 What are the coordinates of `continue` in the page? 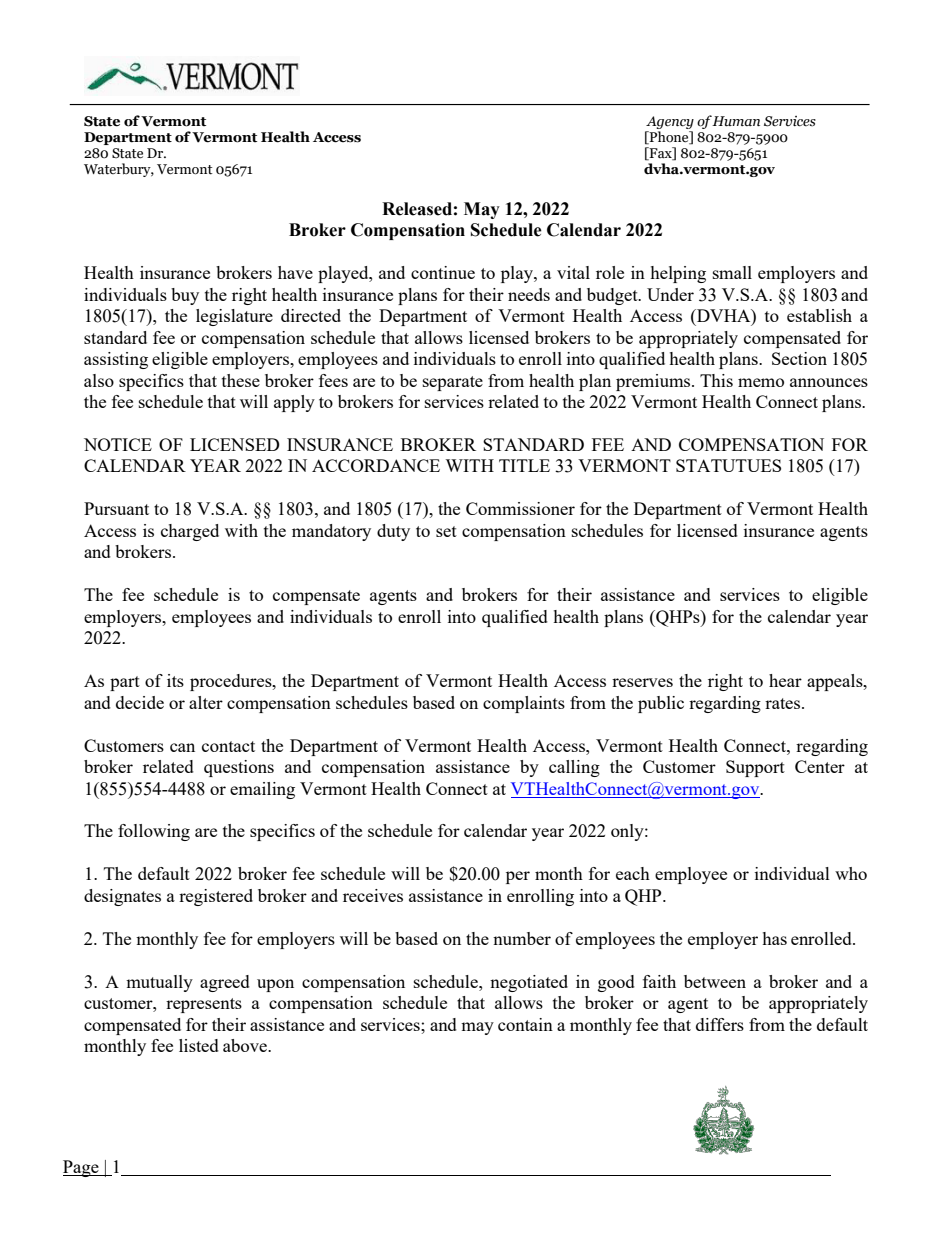 It's located at (443, 272).
